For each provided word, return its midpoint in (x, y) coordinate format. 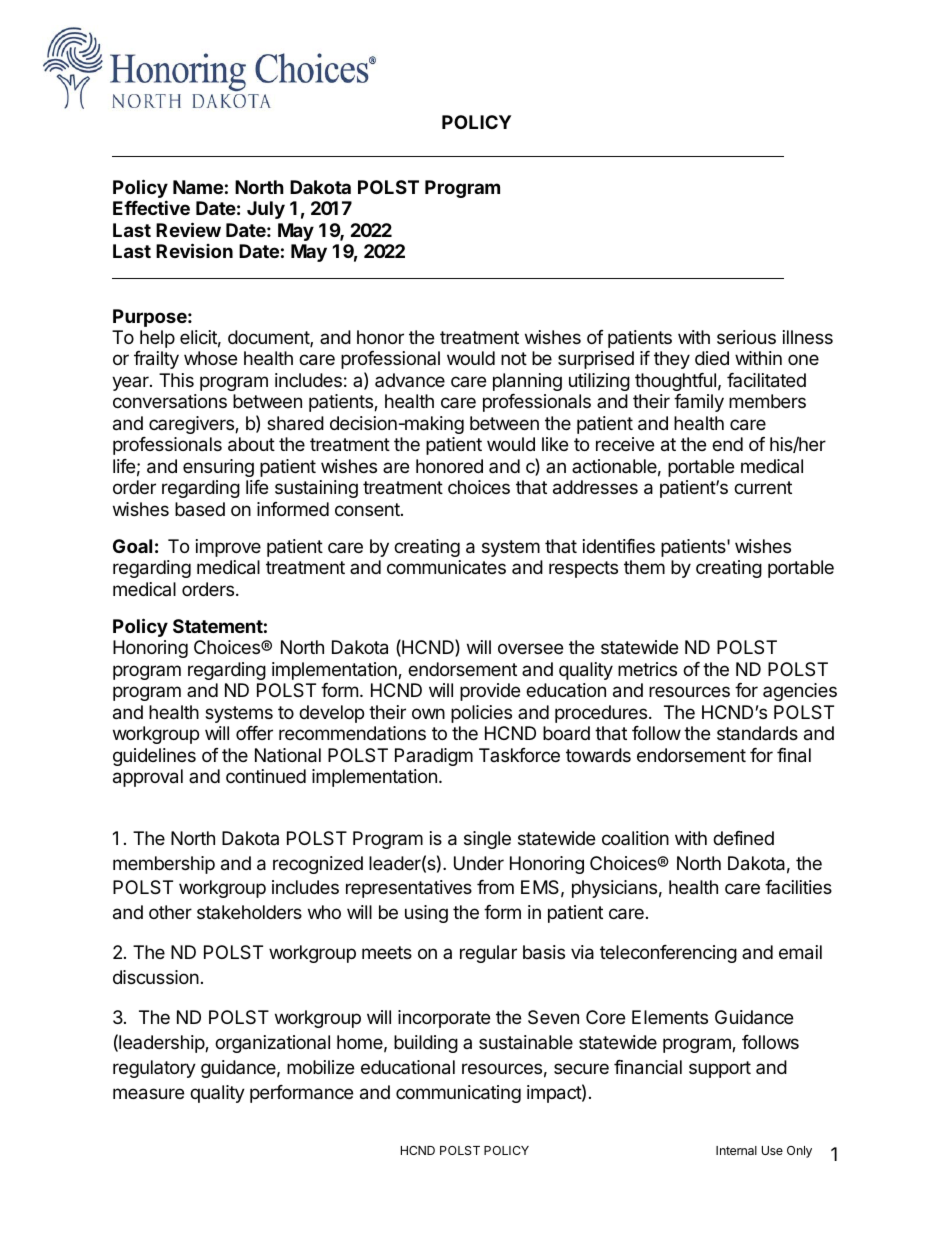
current (763, 487)
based (200, 509)
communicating (458, 1094)
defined (743, 838)
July (266, 210)
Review (188, 229)
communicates (446, 567)
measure (148, 1094)
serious (746, 337)
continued (266, 776)
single (487, 840)
